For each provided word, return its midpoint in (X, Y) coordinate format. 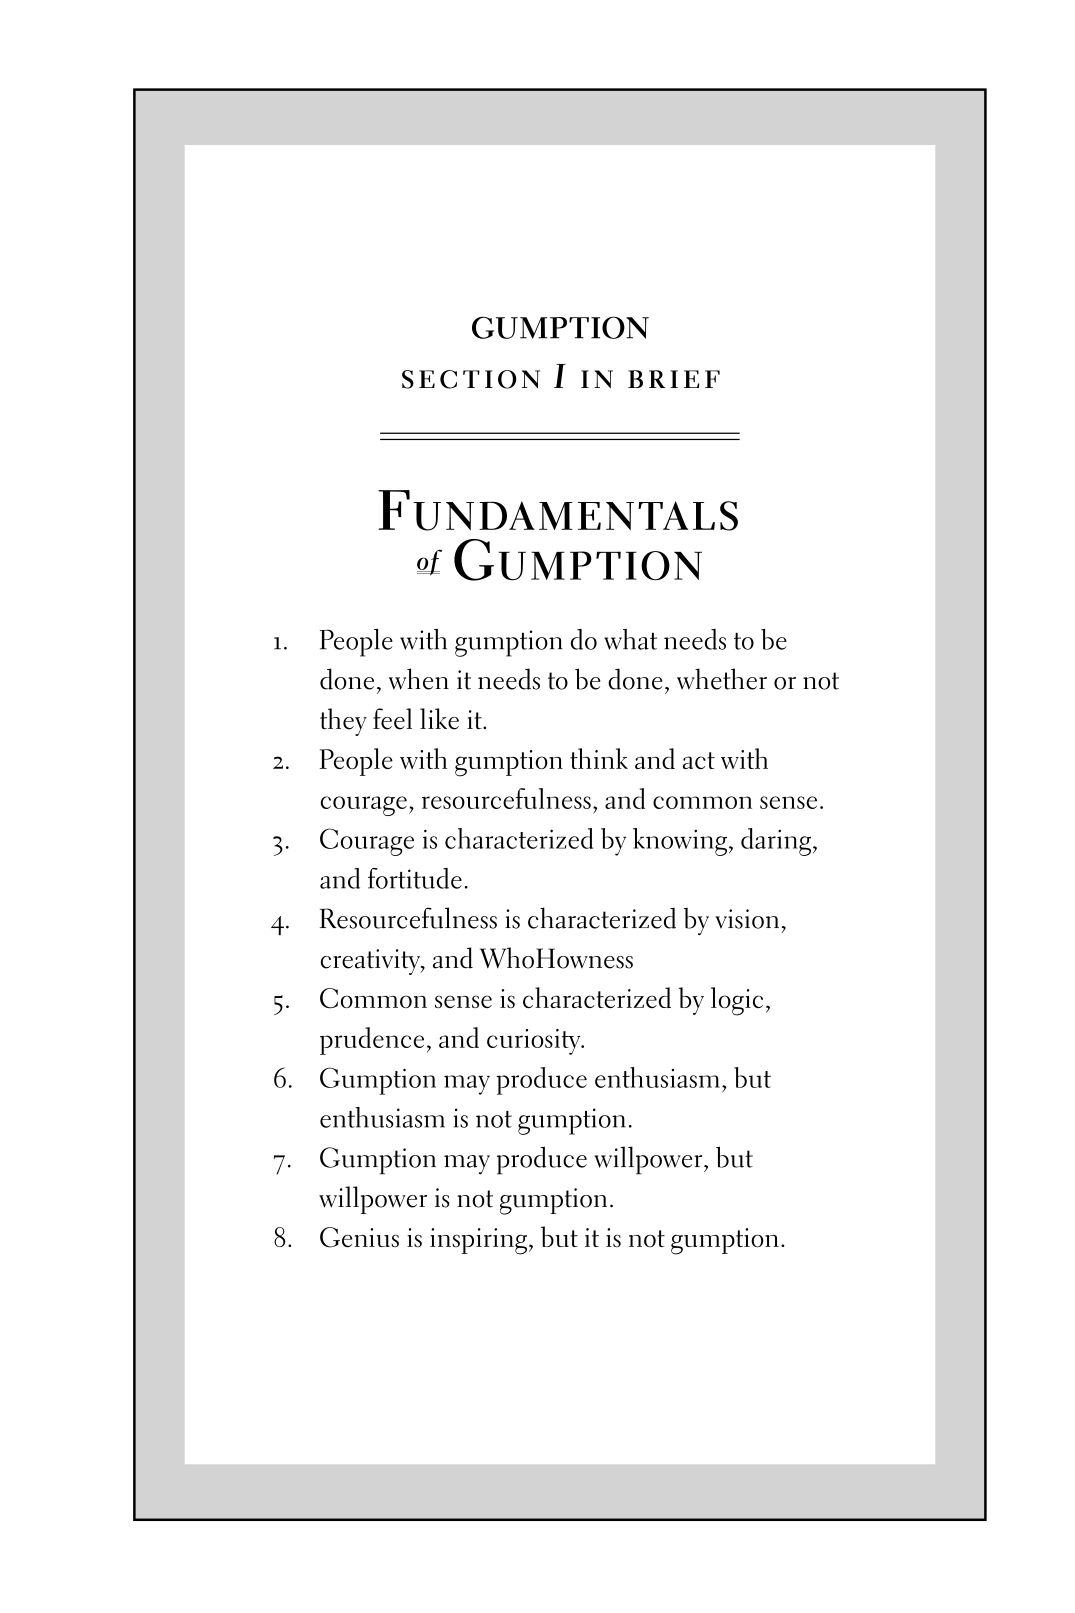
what (630, 639)
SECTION (471, 379)
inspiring (478, 1241)
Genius (359, 1237)
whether (722, 679)
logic (737, 1001)
